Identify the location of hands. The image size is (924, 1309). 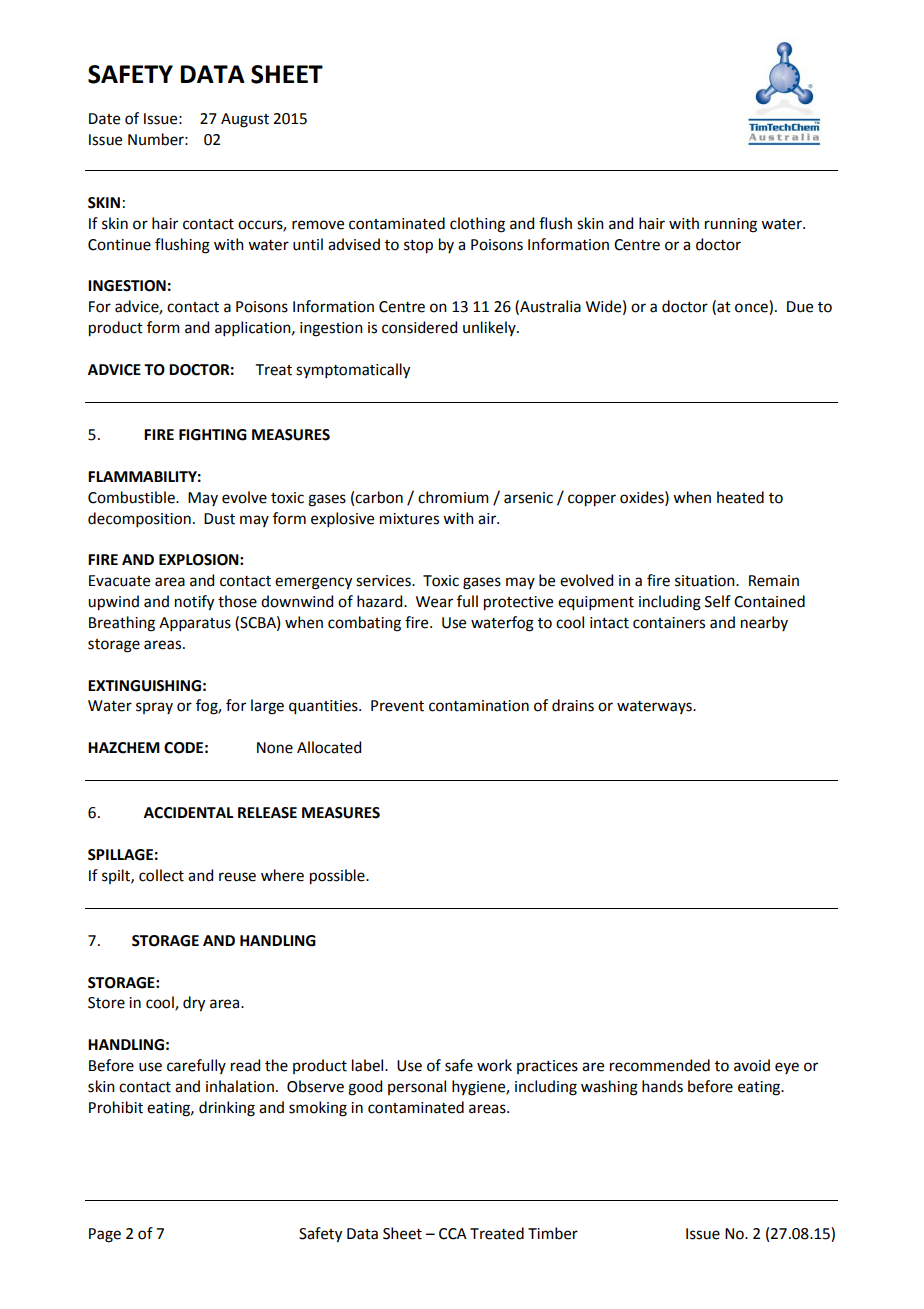
(662, 1086).
